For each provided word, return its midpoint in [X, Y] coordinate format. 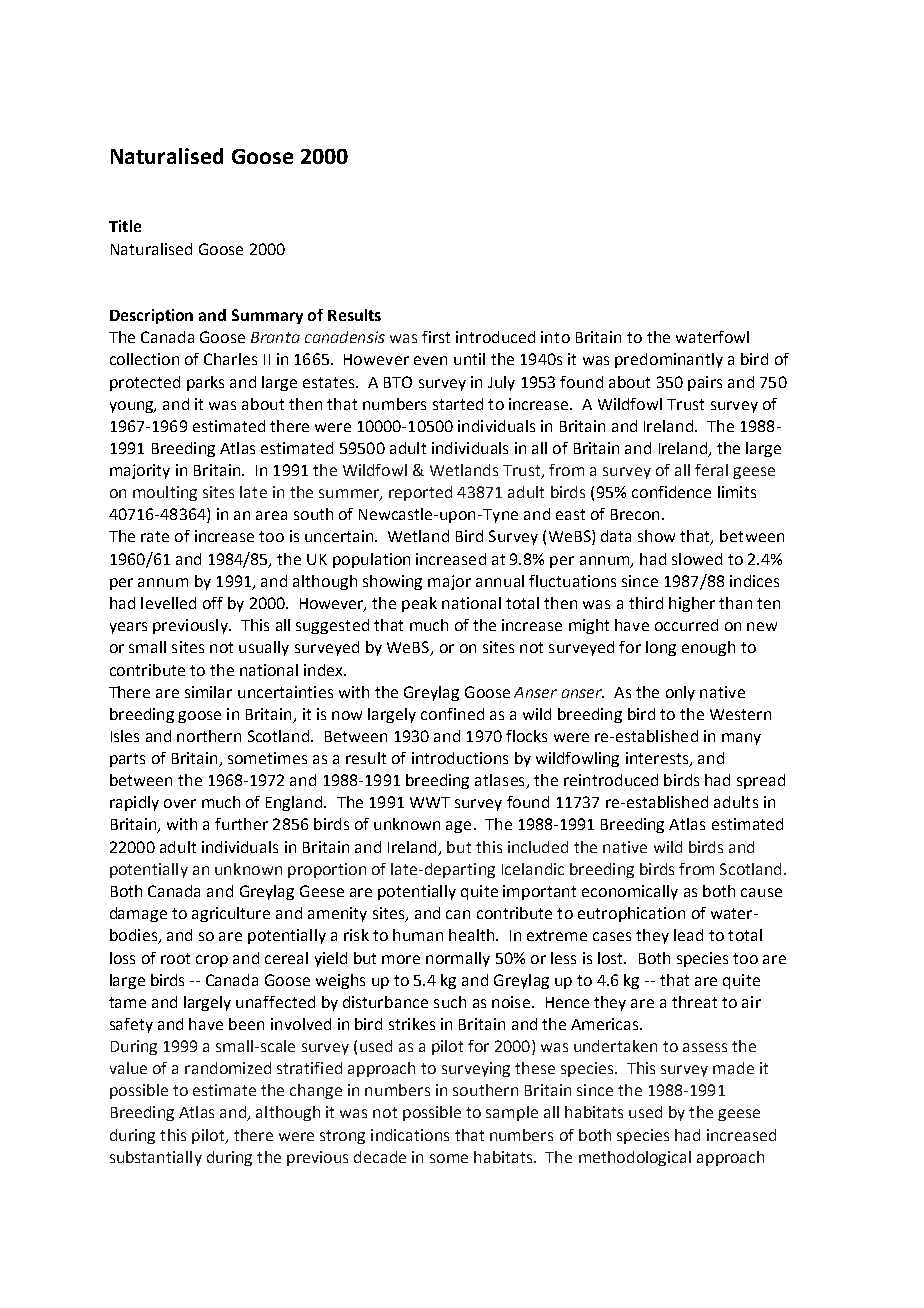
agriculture [231, 914]
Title [125, 226]
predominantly [669, 360]
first [436, 337]
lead [688, 935]
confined [452, 714]
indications [410, 1135]
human [418, 935]
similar [208, 692]
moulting [165, 493]
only [680, 693]
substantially [156, 1158]
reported [420, 493]
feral [711, 470]
